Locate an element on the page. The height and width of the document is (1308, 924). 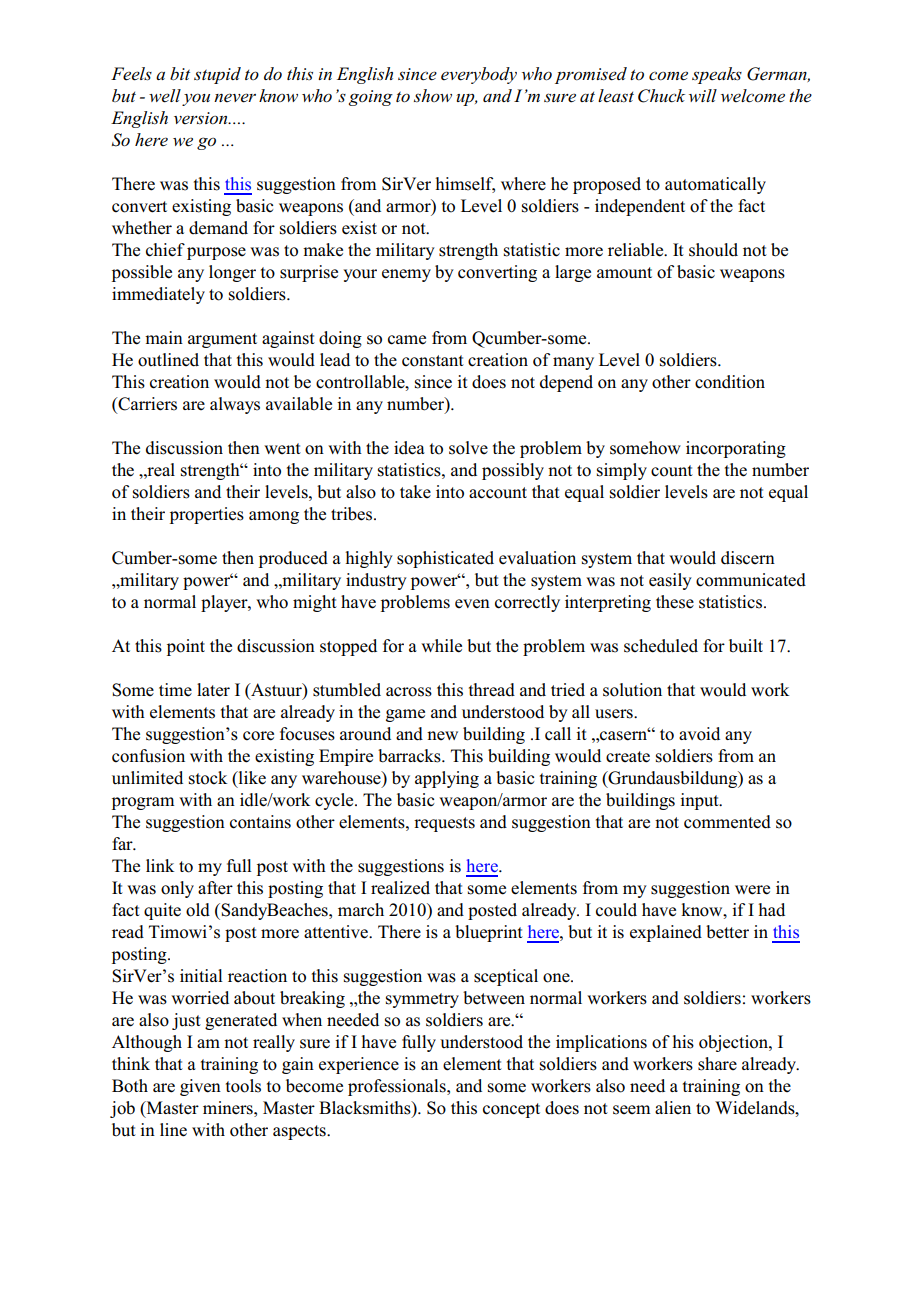
incorporating is located at coordinates (736, 449).
